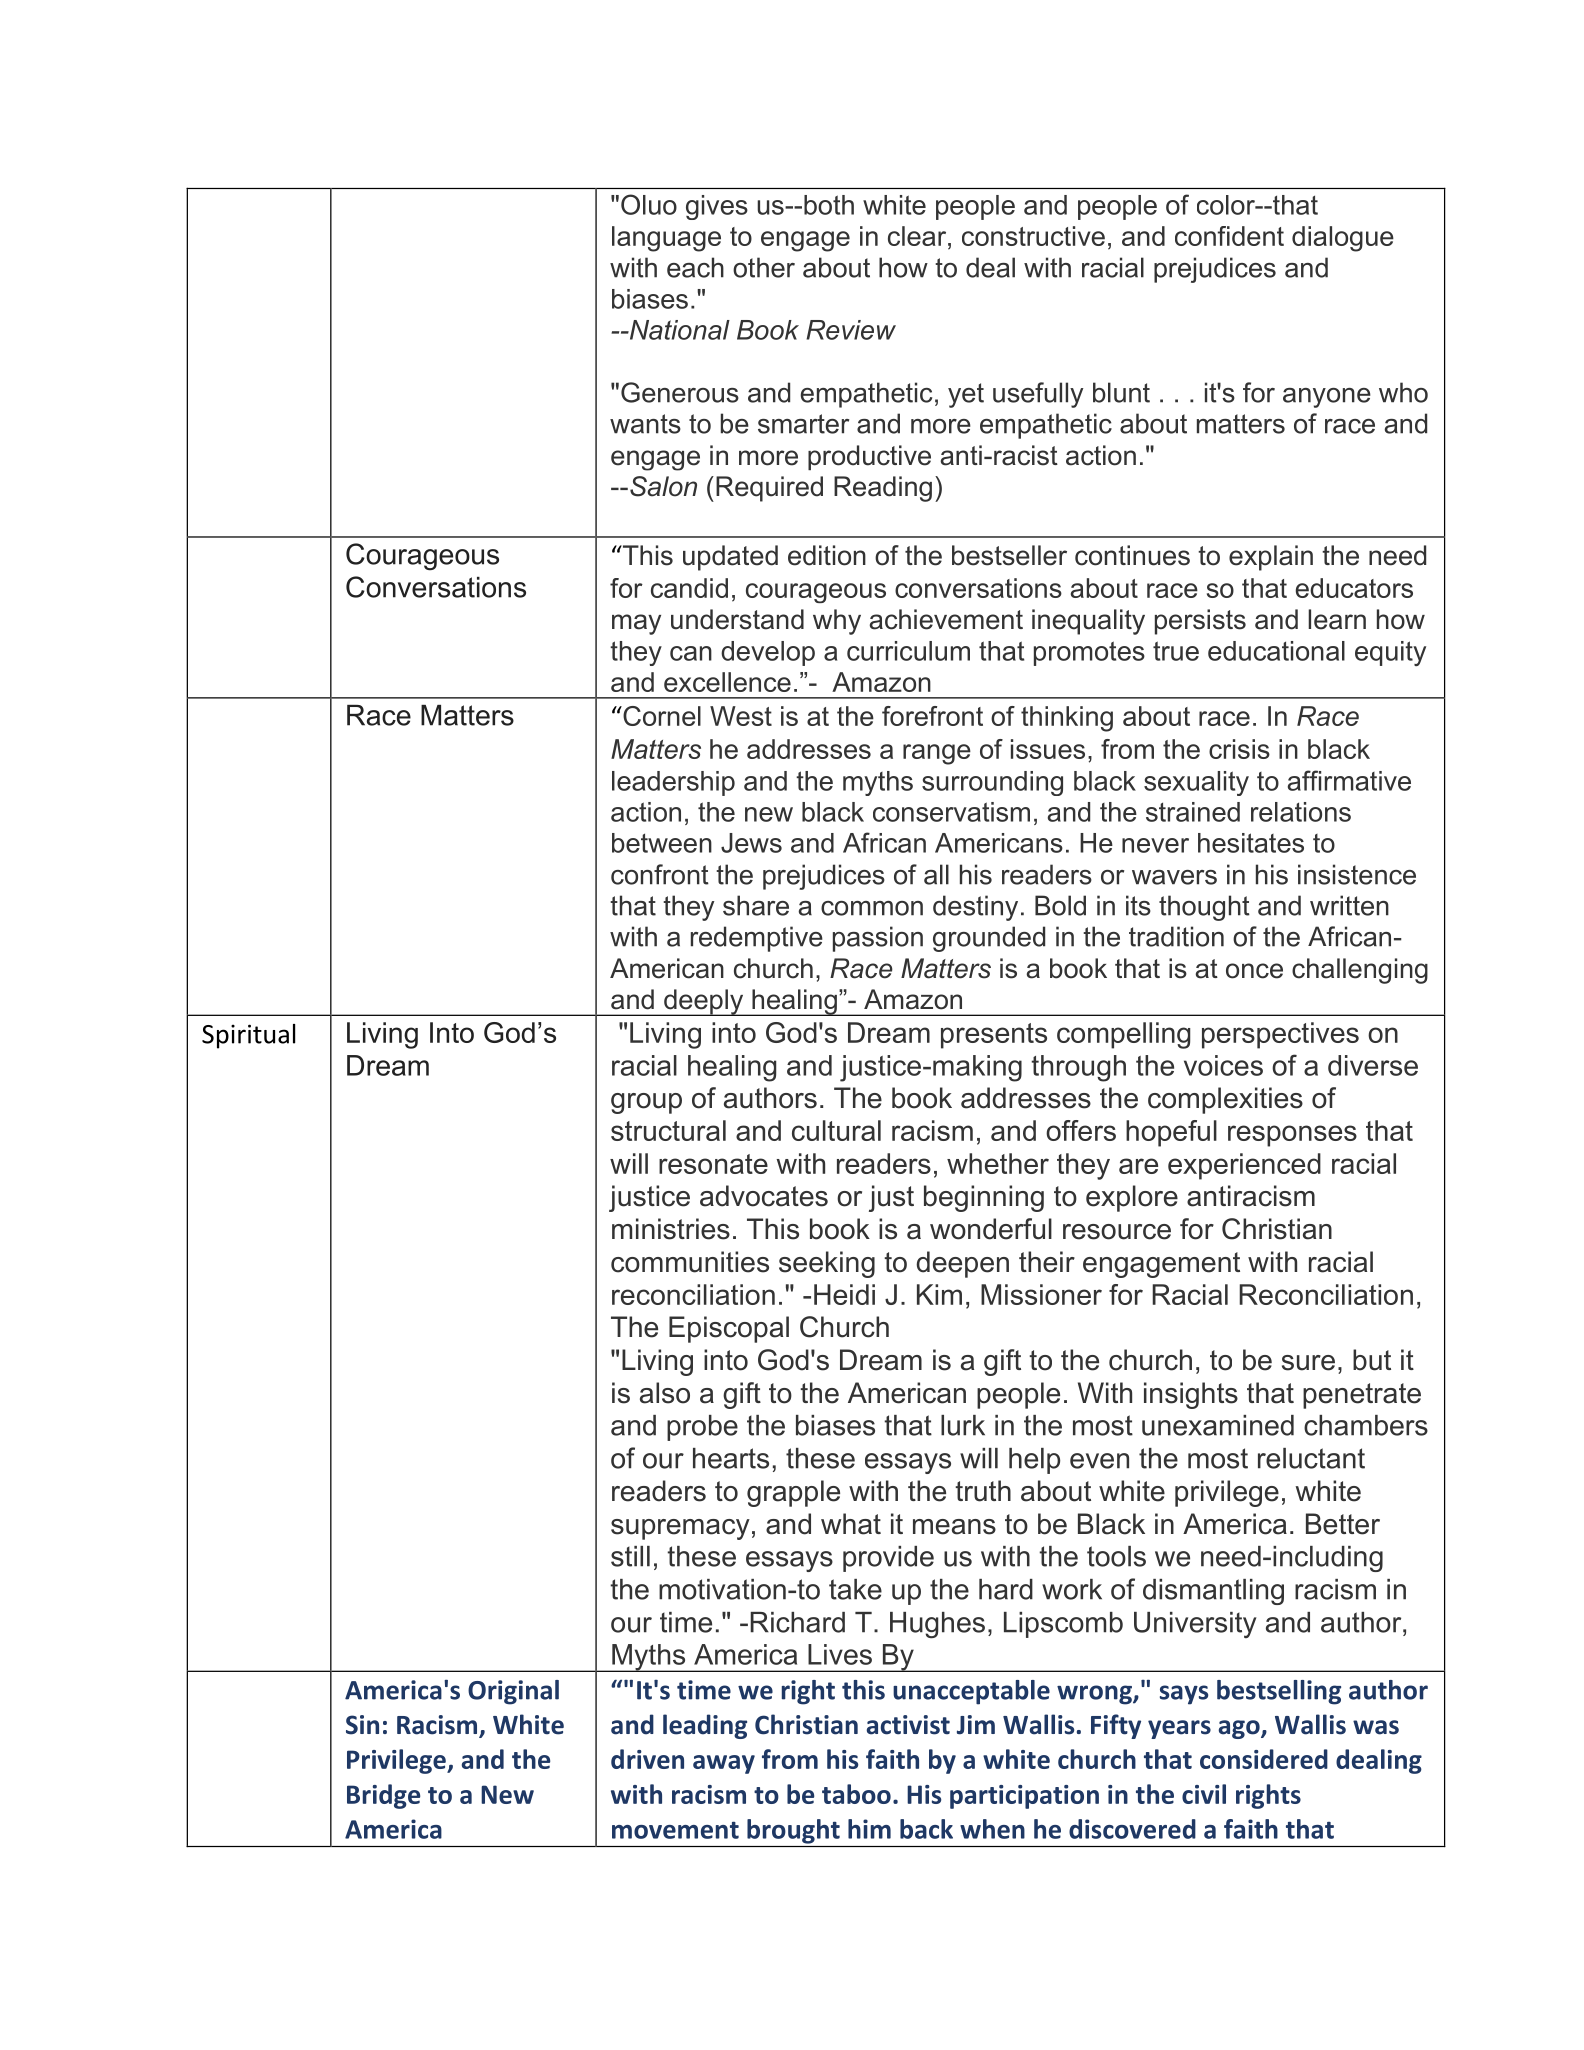 The height and width of the screenshot is (2050, 1584). What do you see at coordinates (1229, 236) in the screenshot?
I see `confident` at bounding box center [1229, 236].
